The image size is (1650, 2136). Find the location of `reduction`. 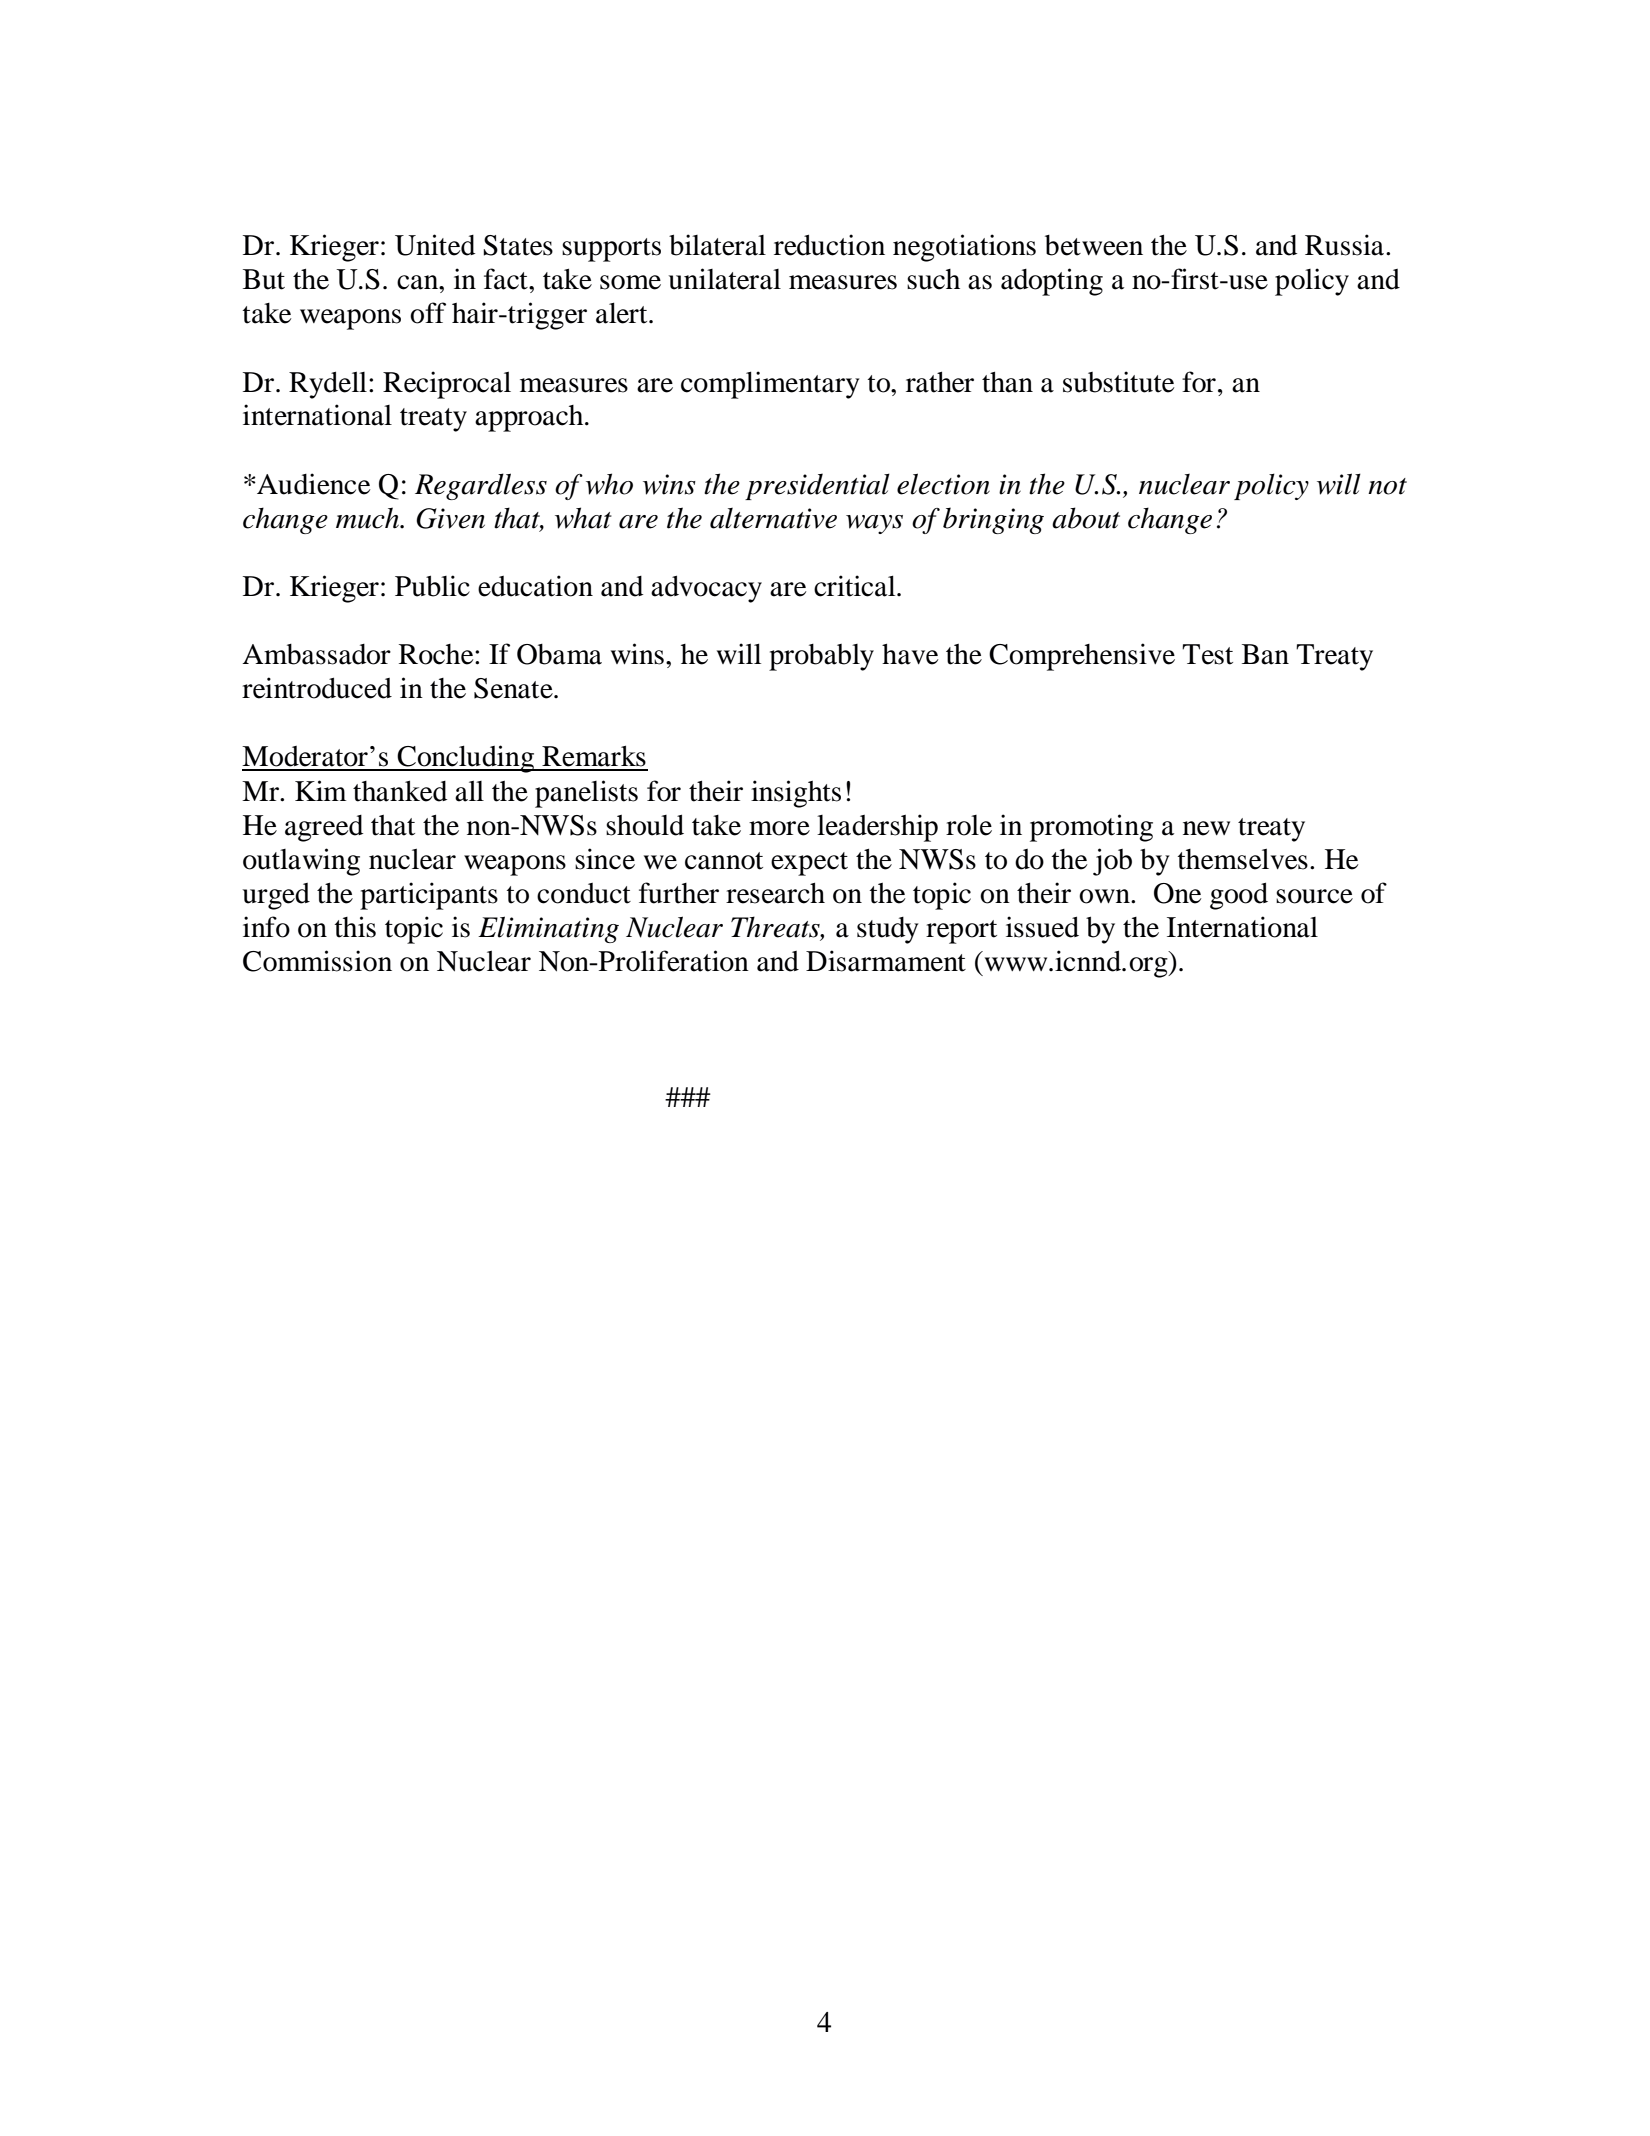

reduction is located at coordinates (829, 245).
